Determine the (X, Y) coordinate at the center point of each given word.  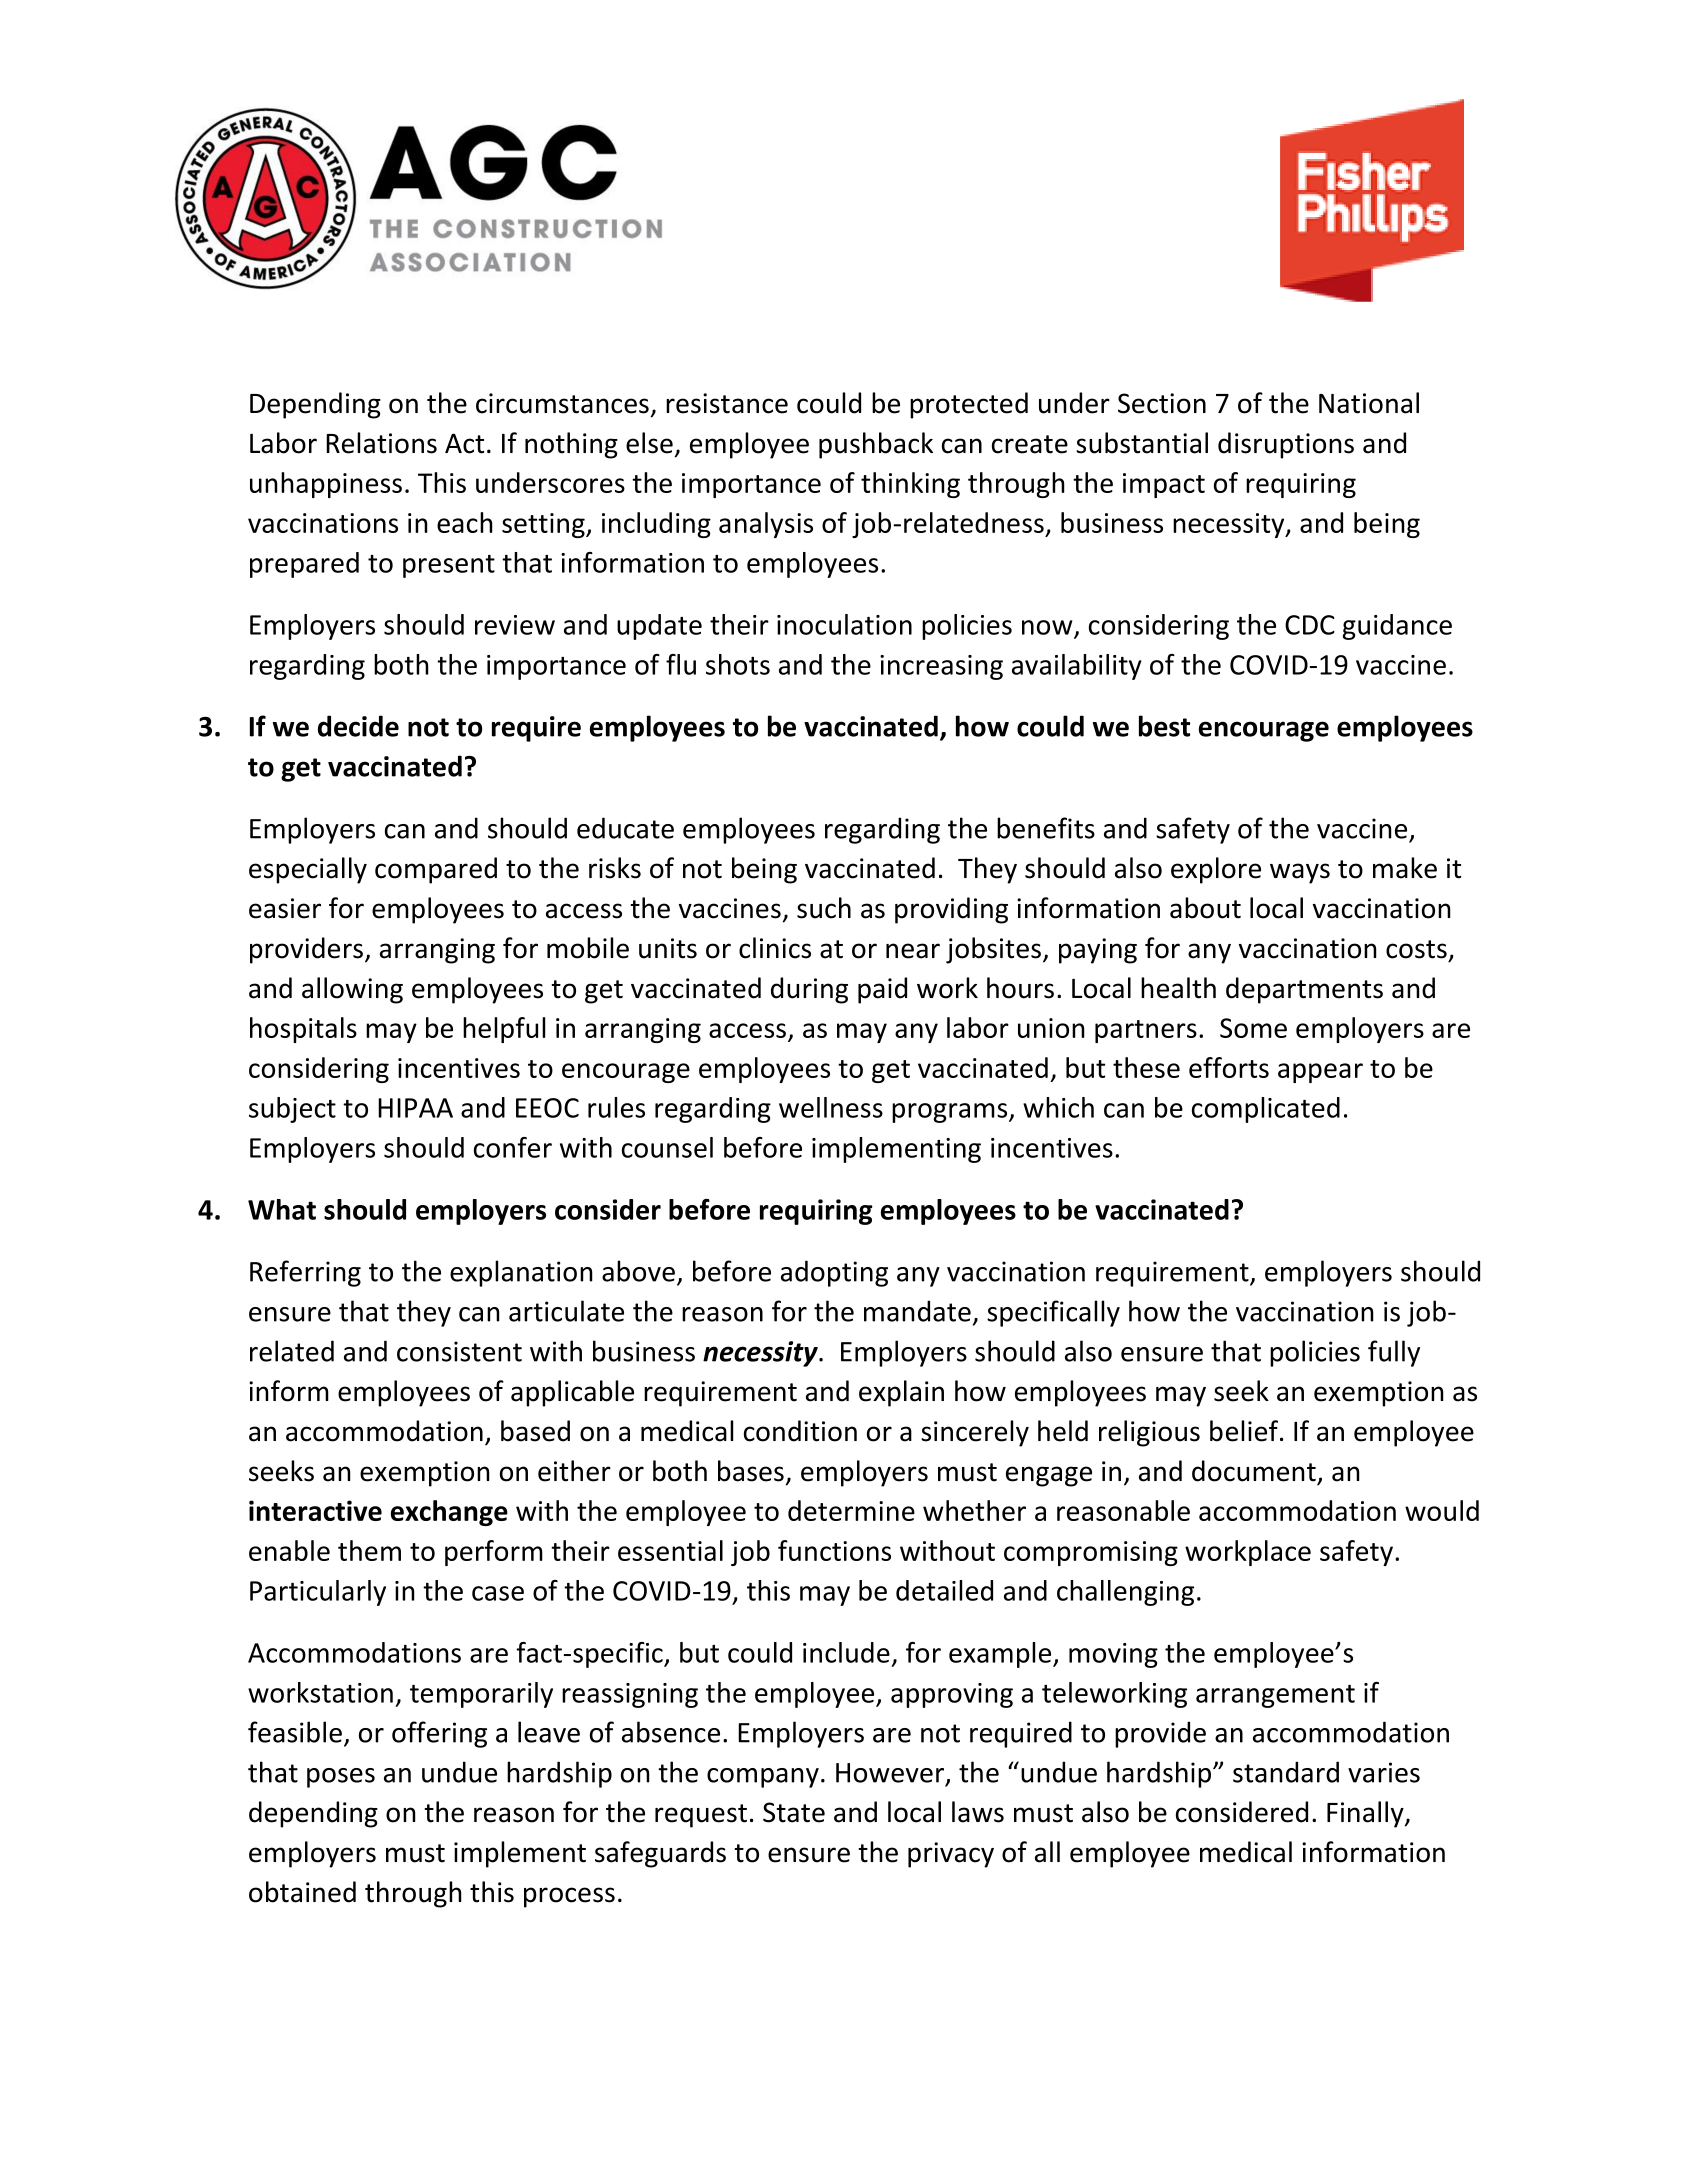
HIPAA (415, 1108)
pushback (876, 445)
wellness (831, 1107)
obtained (302, 1892)
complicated (1266, 1110)
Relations (381, 443)
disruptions (1286, 445)
